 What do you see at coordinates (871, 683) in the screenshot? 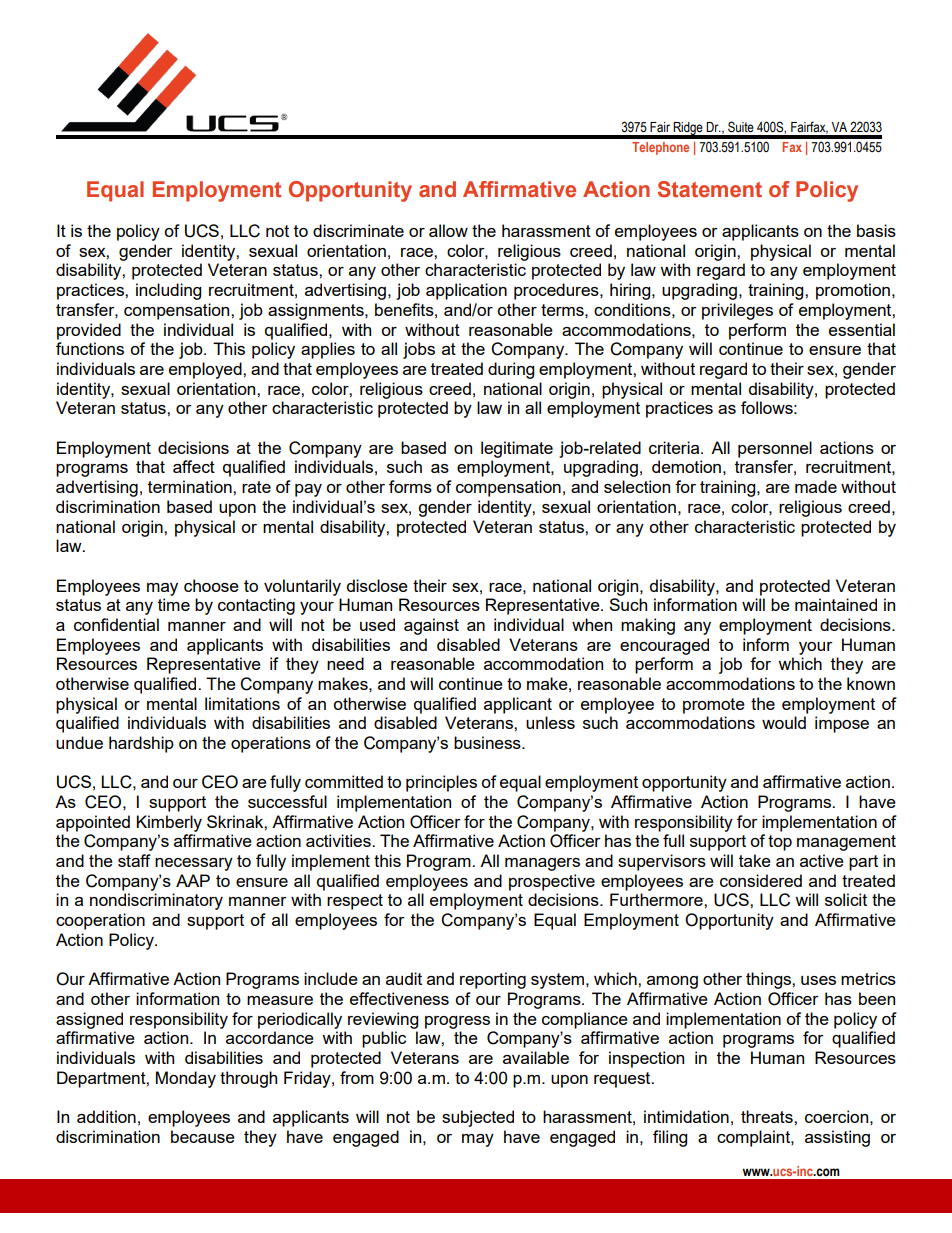
I see `known` at bounding box center [871, 683].
